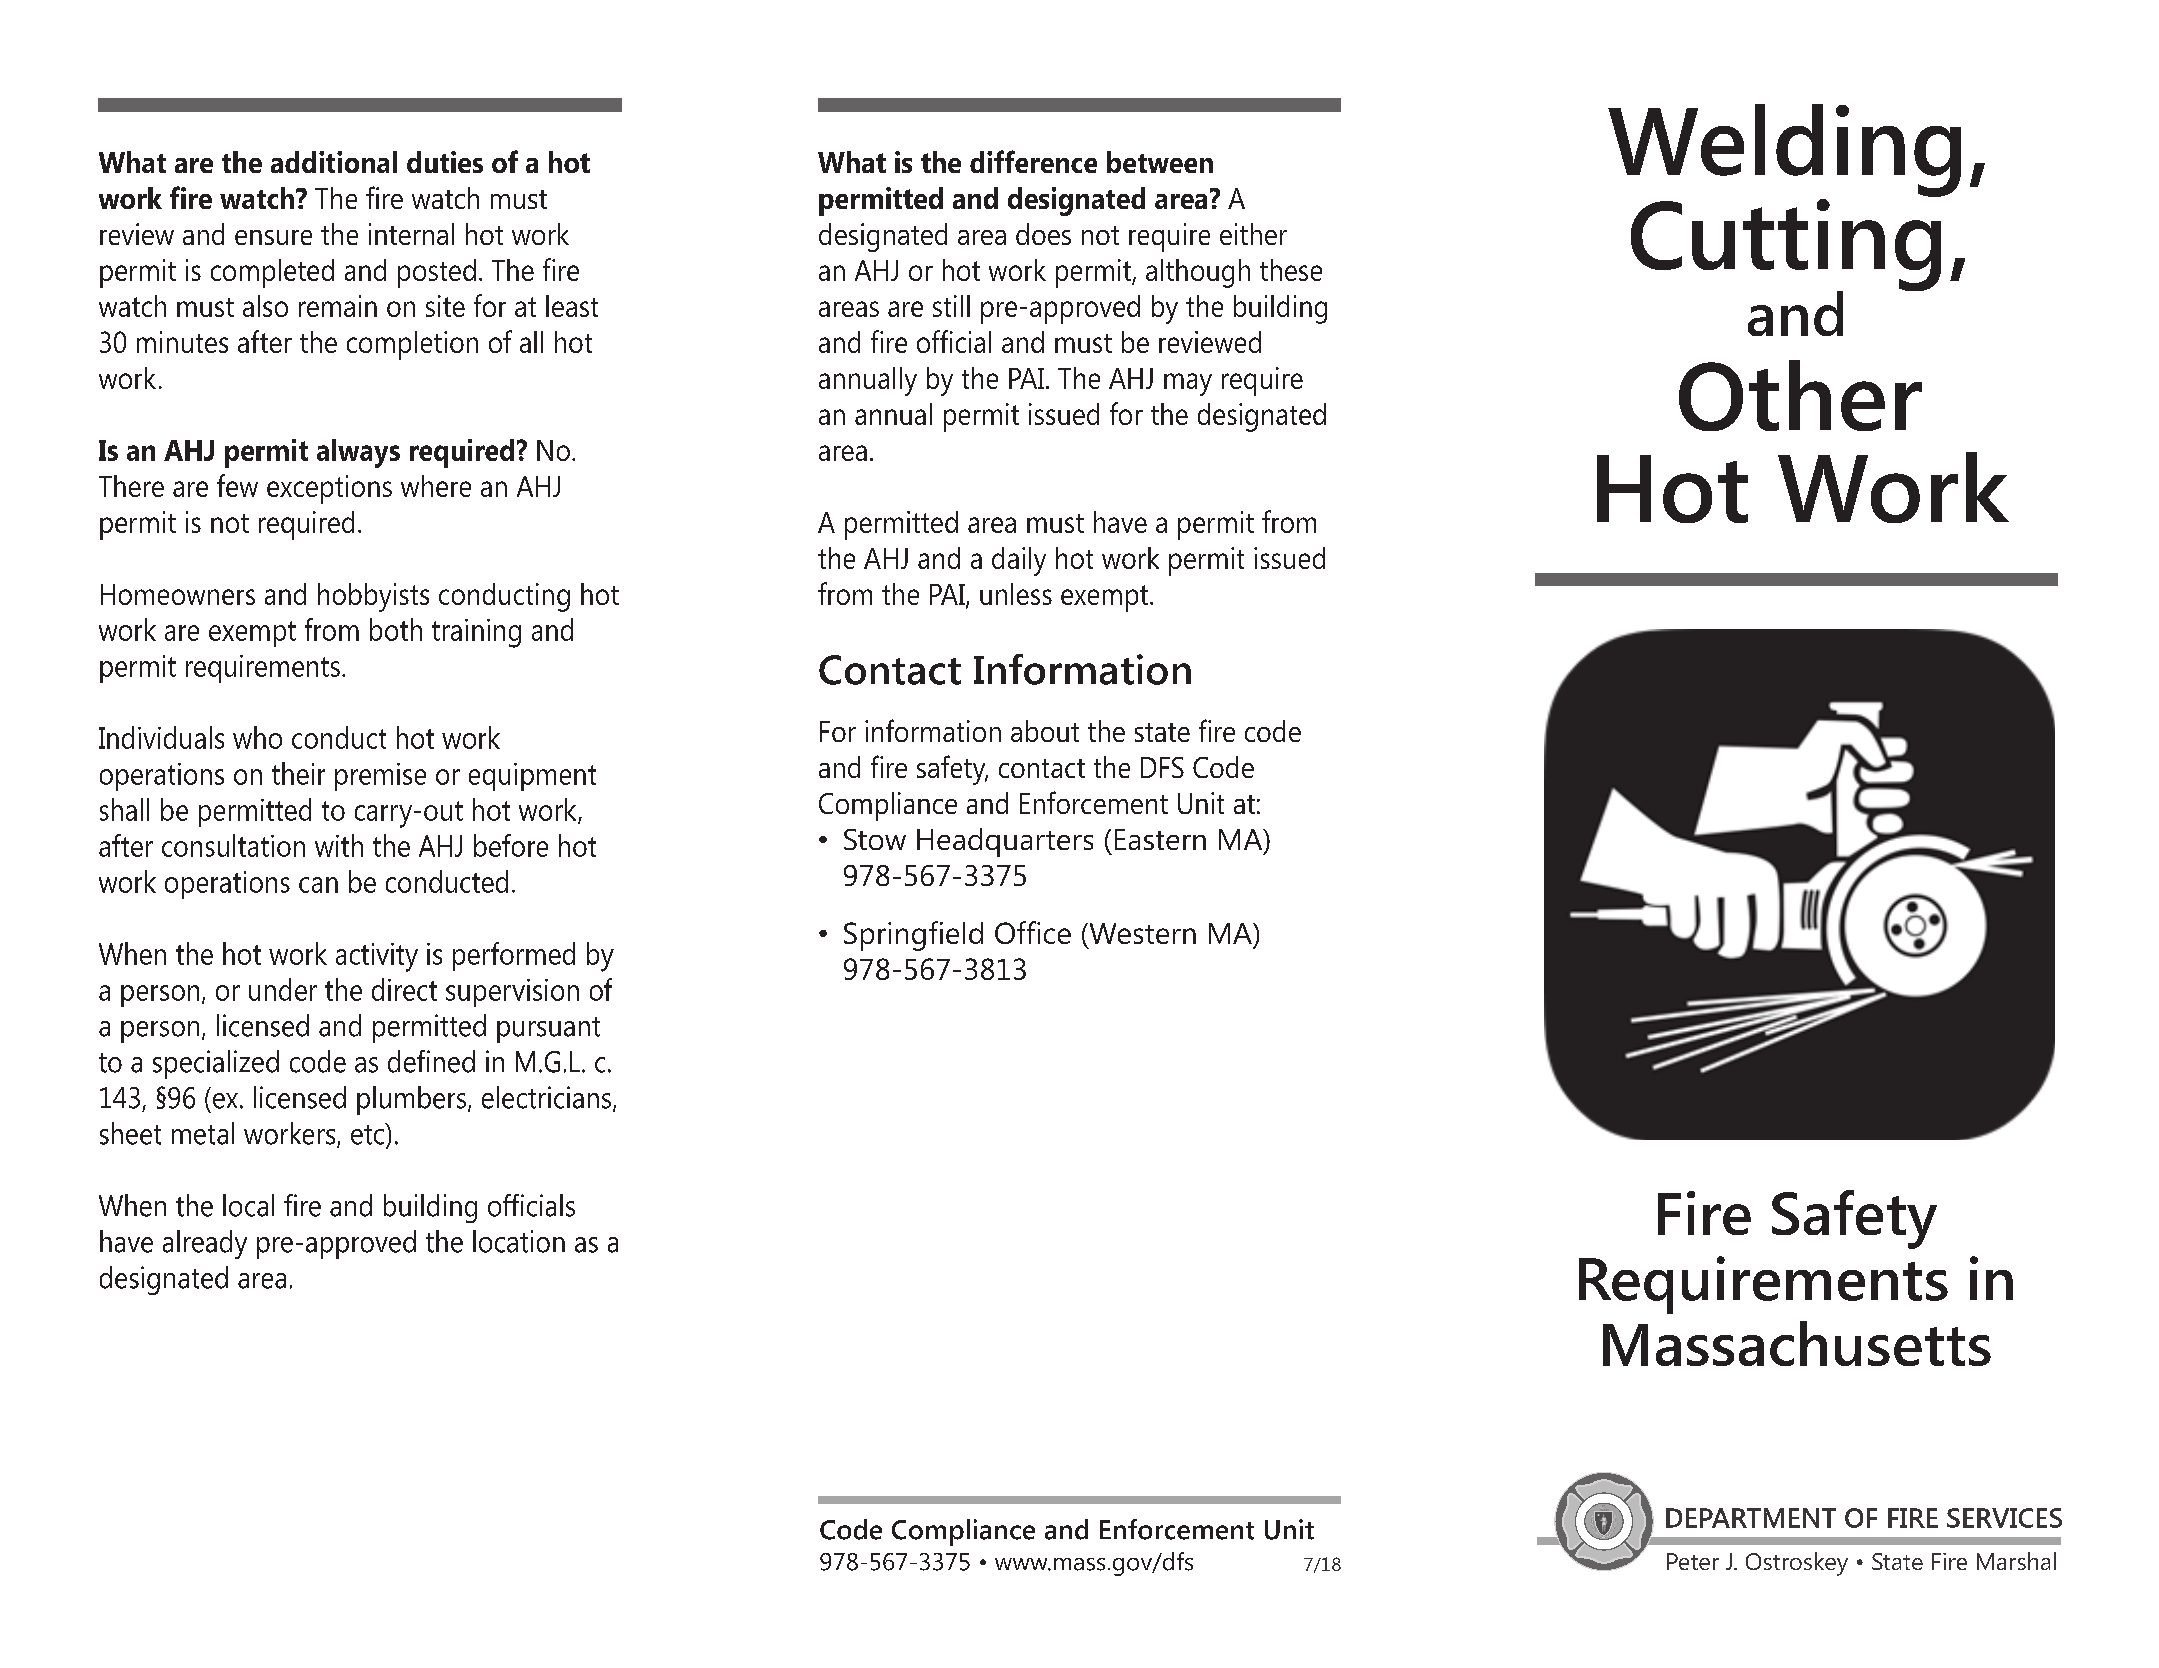 This image has height=1668, width=2159. Describe the element at coordinates (205, 1244) in the image. I see `already` at that location.
